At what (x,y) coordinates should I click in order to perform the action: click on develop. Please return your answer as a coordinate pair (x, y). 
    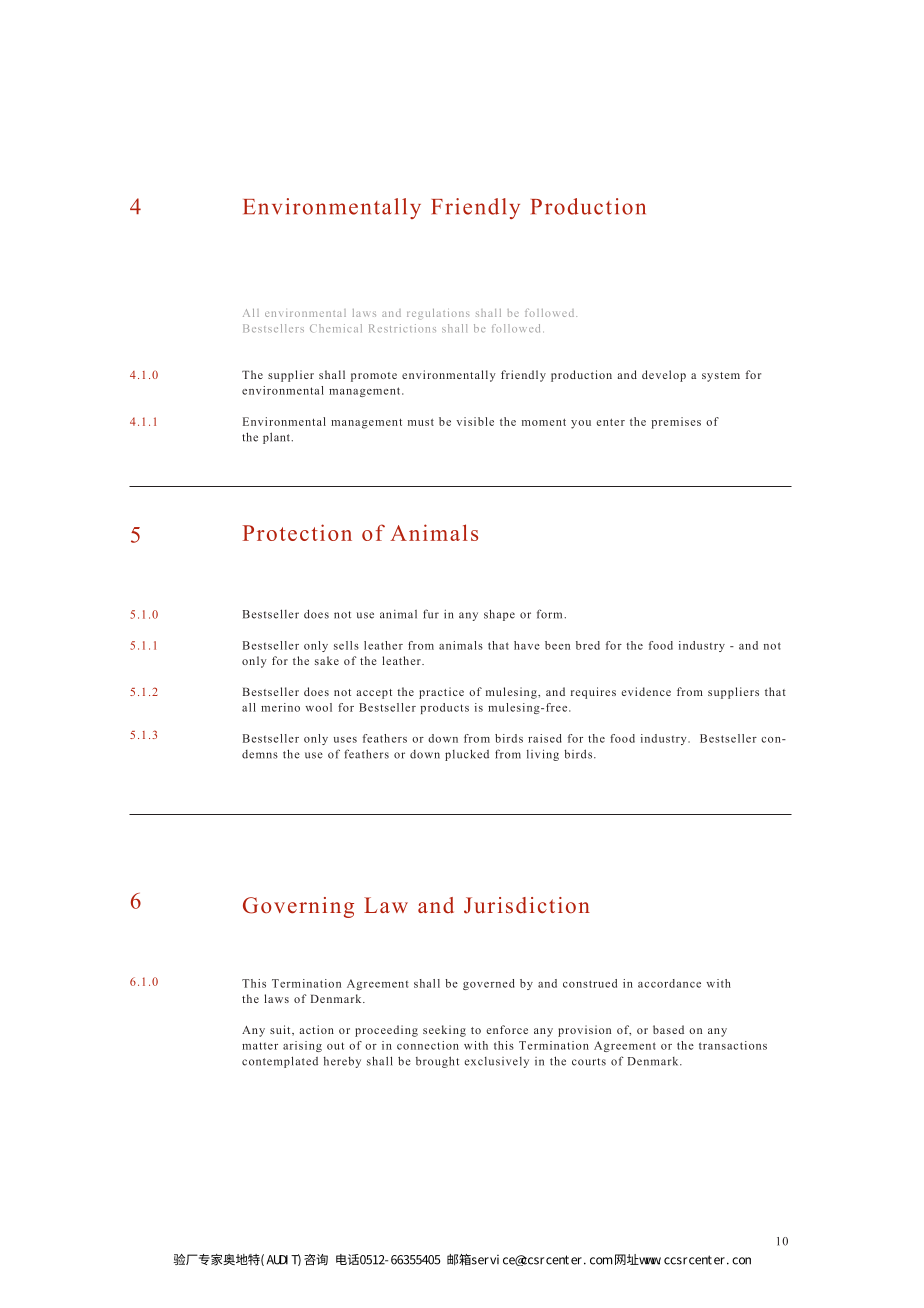
    Looking at the image, I should click on (664, 376).
